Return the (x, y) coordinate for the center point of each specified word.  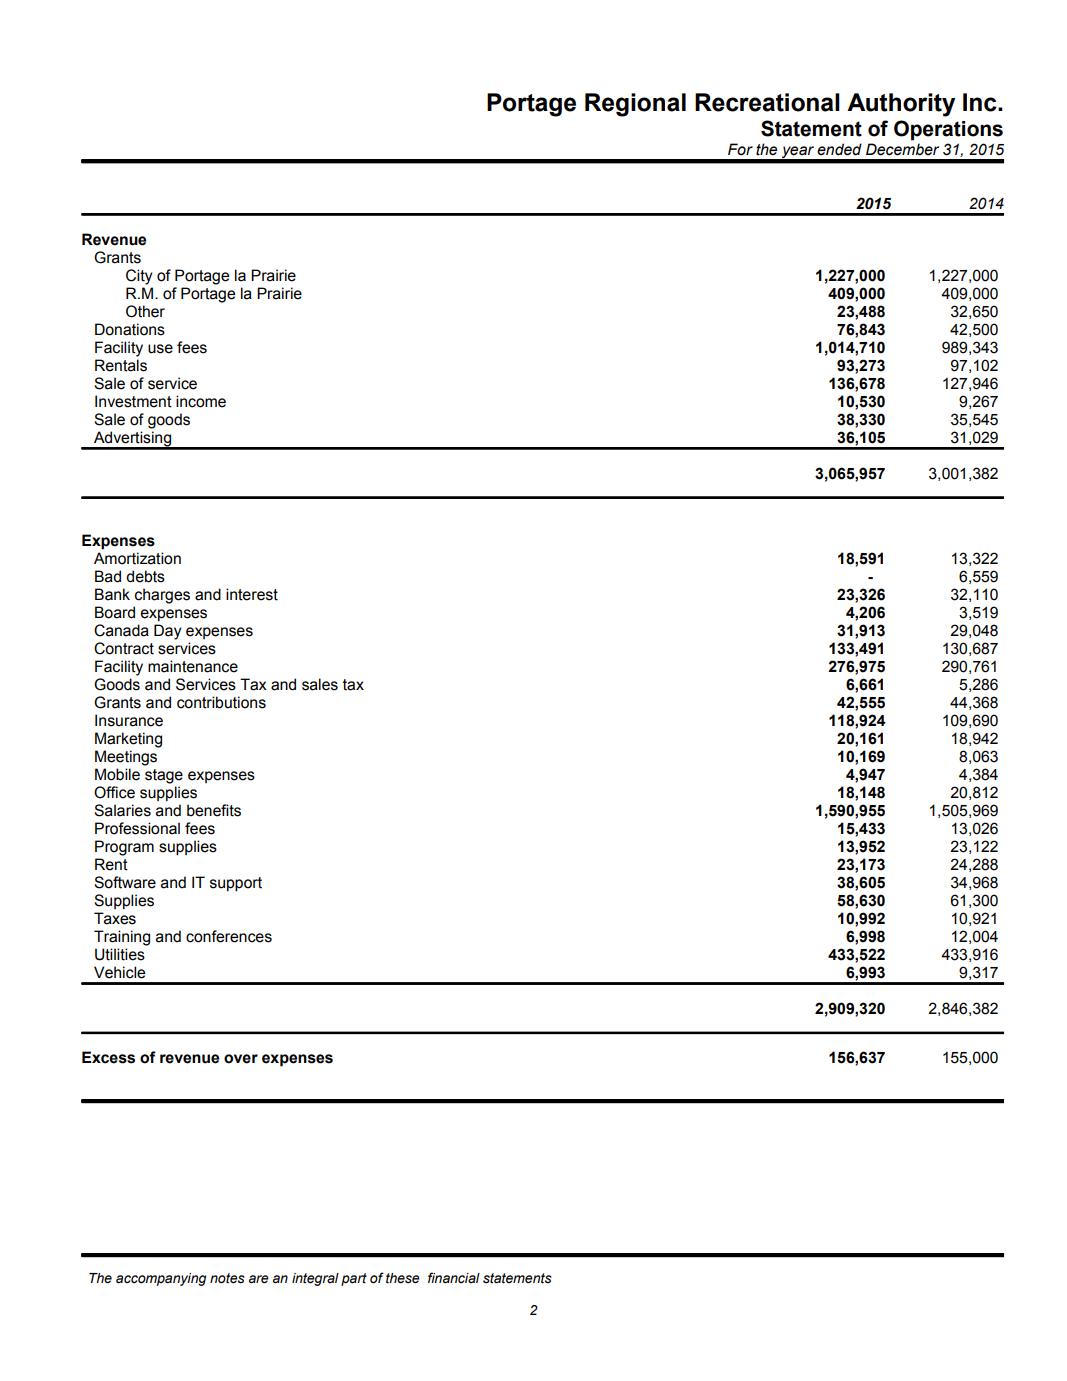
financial (454, 1278)
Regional (635, 105)
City (139, 277)
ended (839, 149)
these (403, 1278)
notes (227, 1278)
